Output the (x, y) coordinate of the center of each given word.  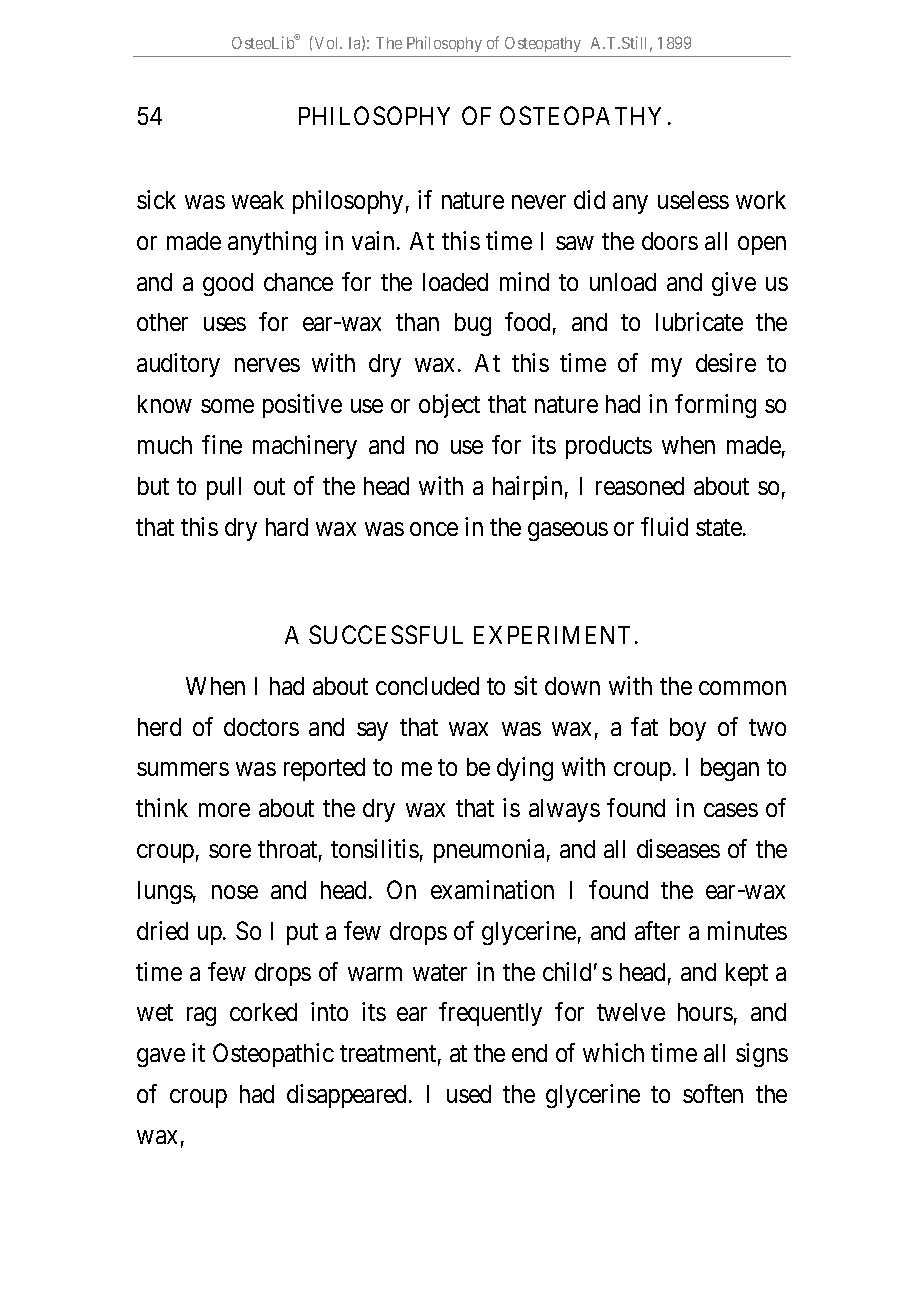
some (227, 406)
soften (713, 1093)
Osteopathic (273, 1055)
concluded (427, 686)
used (469, 1094)
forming (715, 406)
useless (693, 200)
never (539, 202)
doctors (261, 727)
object (449, 406)
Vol (327, 42)
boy (688, 729)
